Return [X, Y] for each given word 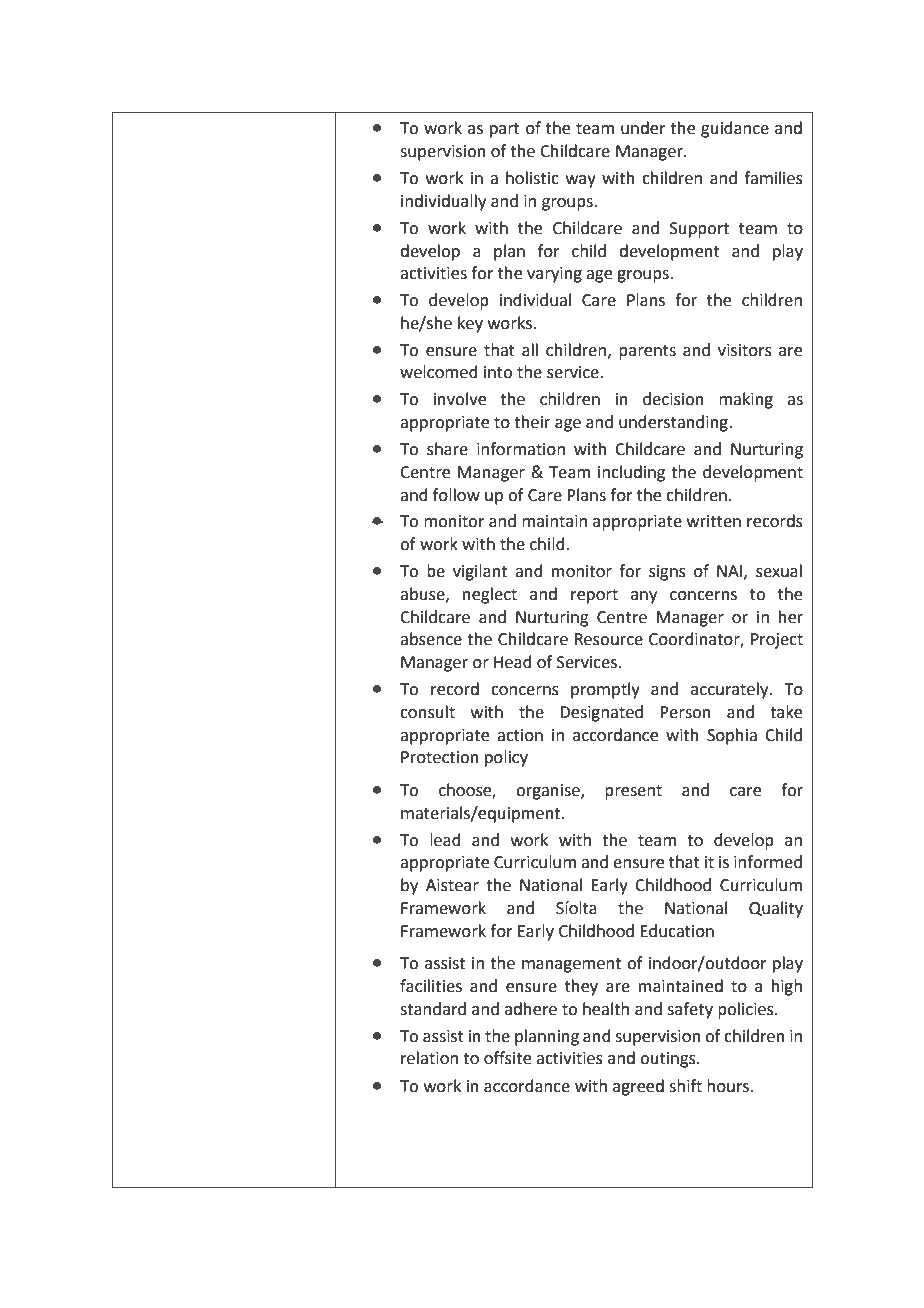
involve [460, 399]
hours [729, 1086]
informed [768, 862]
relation [429, 1058]
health [606, 1009]
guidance [735, 129]
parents [647, 352]
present [633, 792]
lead [445, 840]
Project [777, 641]
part [505, 130]
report [594, 596]
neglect [490, 595]
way [581, 181]
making [746, 400]
